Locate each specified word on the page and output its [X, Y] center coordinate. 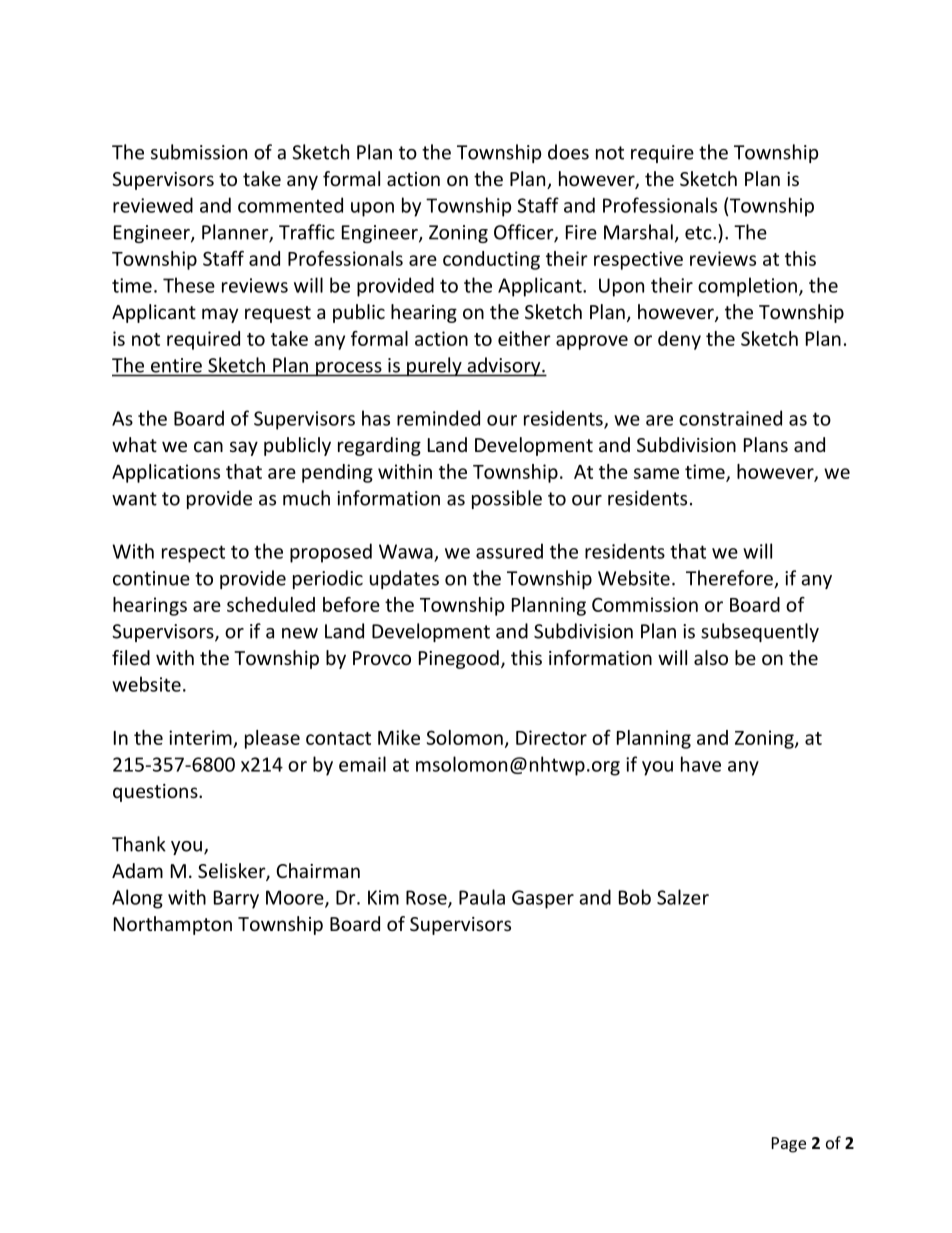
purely [434, 367]
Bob [635, 897]
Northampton [173, 925]
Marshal [638, 232]
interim [201, 739]
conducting [491, 260]
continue [151, 578]
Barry [236, 899]
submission [199, 152]
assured [509, 551]
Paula [482, 897]
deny [679, 340]
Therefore [730, 579]
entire [176, 365]
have [701, 764]
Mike [399, 737]
